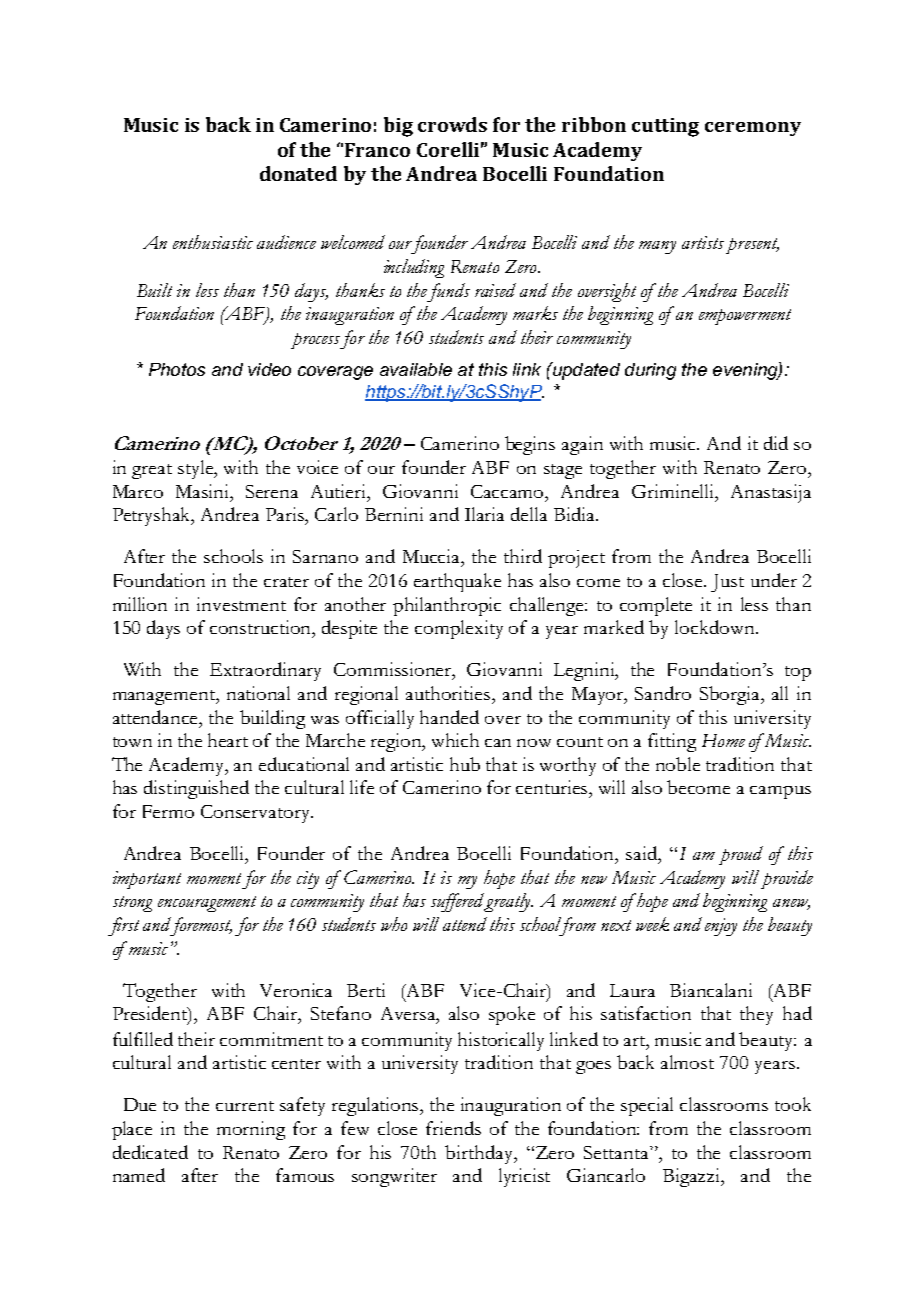  What do you see at coordinates (265, 671) in the image?
I see `Extraordinary` at bounding box center [265, 671].
